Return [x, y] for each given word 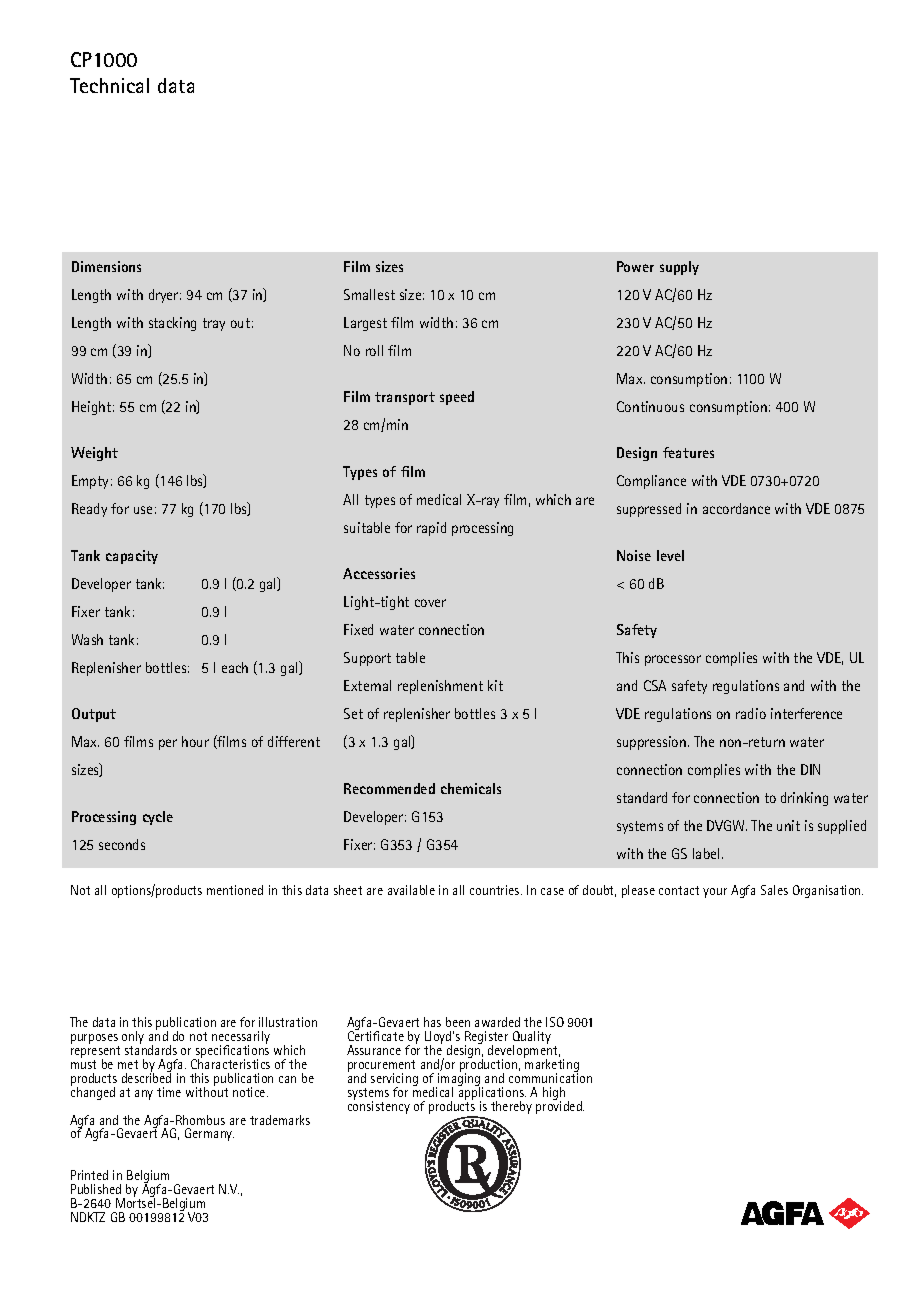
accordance [736, 508]
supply [679, 268]
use [143, 510]
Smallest [369, 294]
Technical [109, 85]
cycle [158, 818]
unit [788, 825]
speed [457, 398]
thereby [511, 1107]
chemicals [471, 788]
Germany [209, 1134]
